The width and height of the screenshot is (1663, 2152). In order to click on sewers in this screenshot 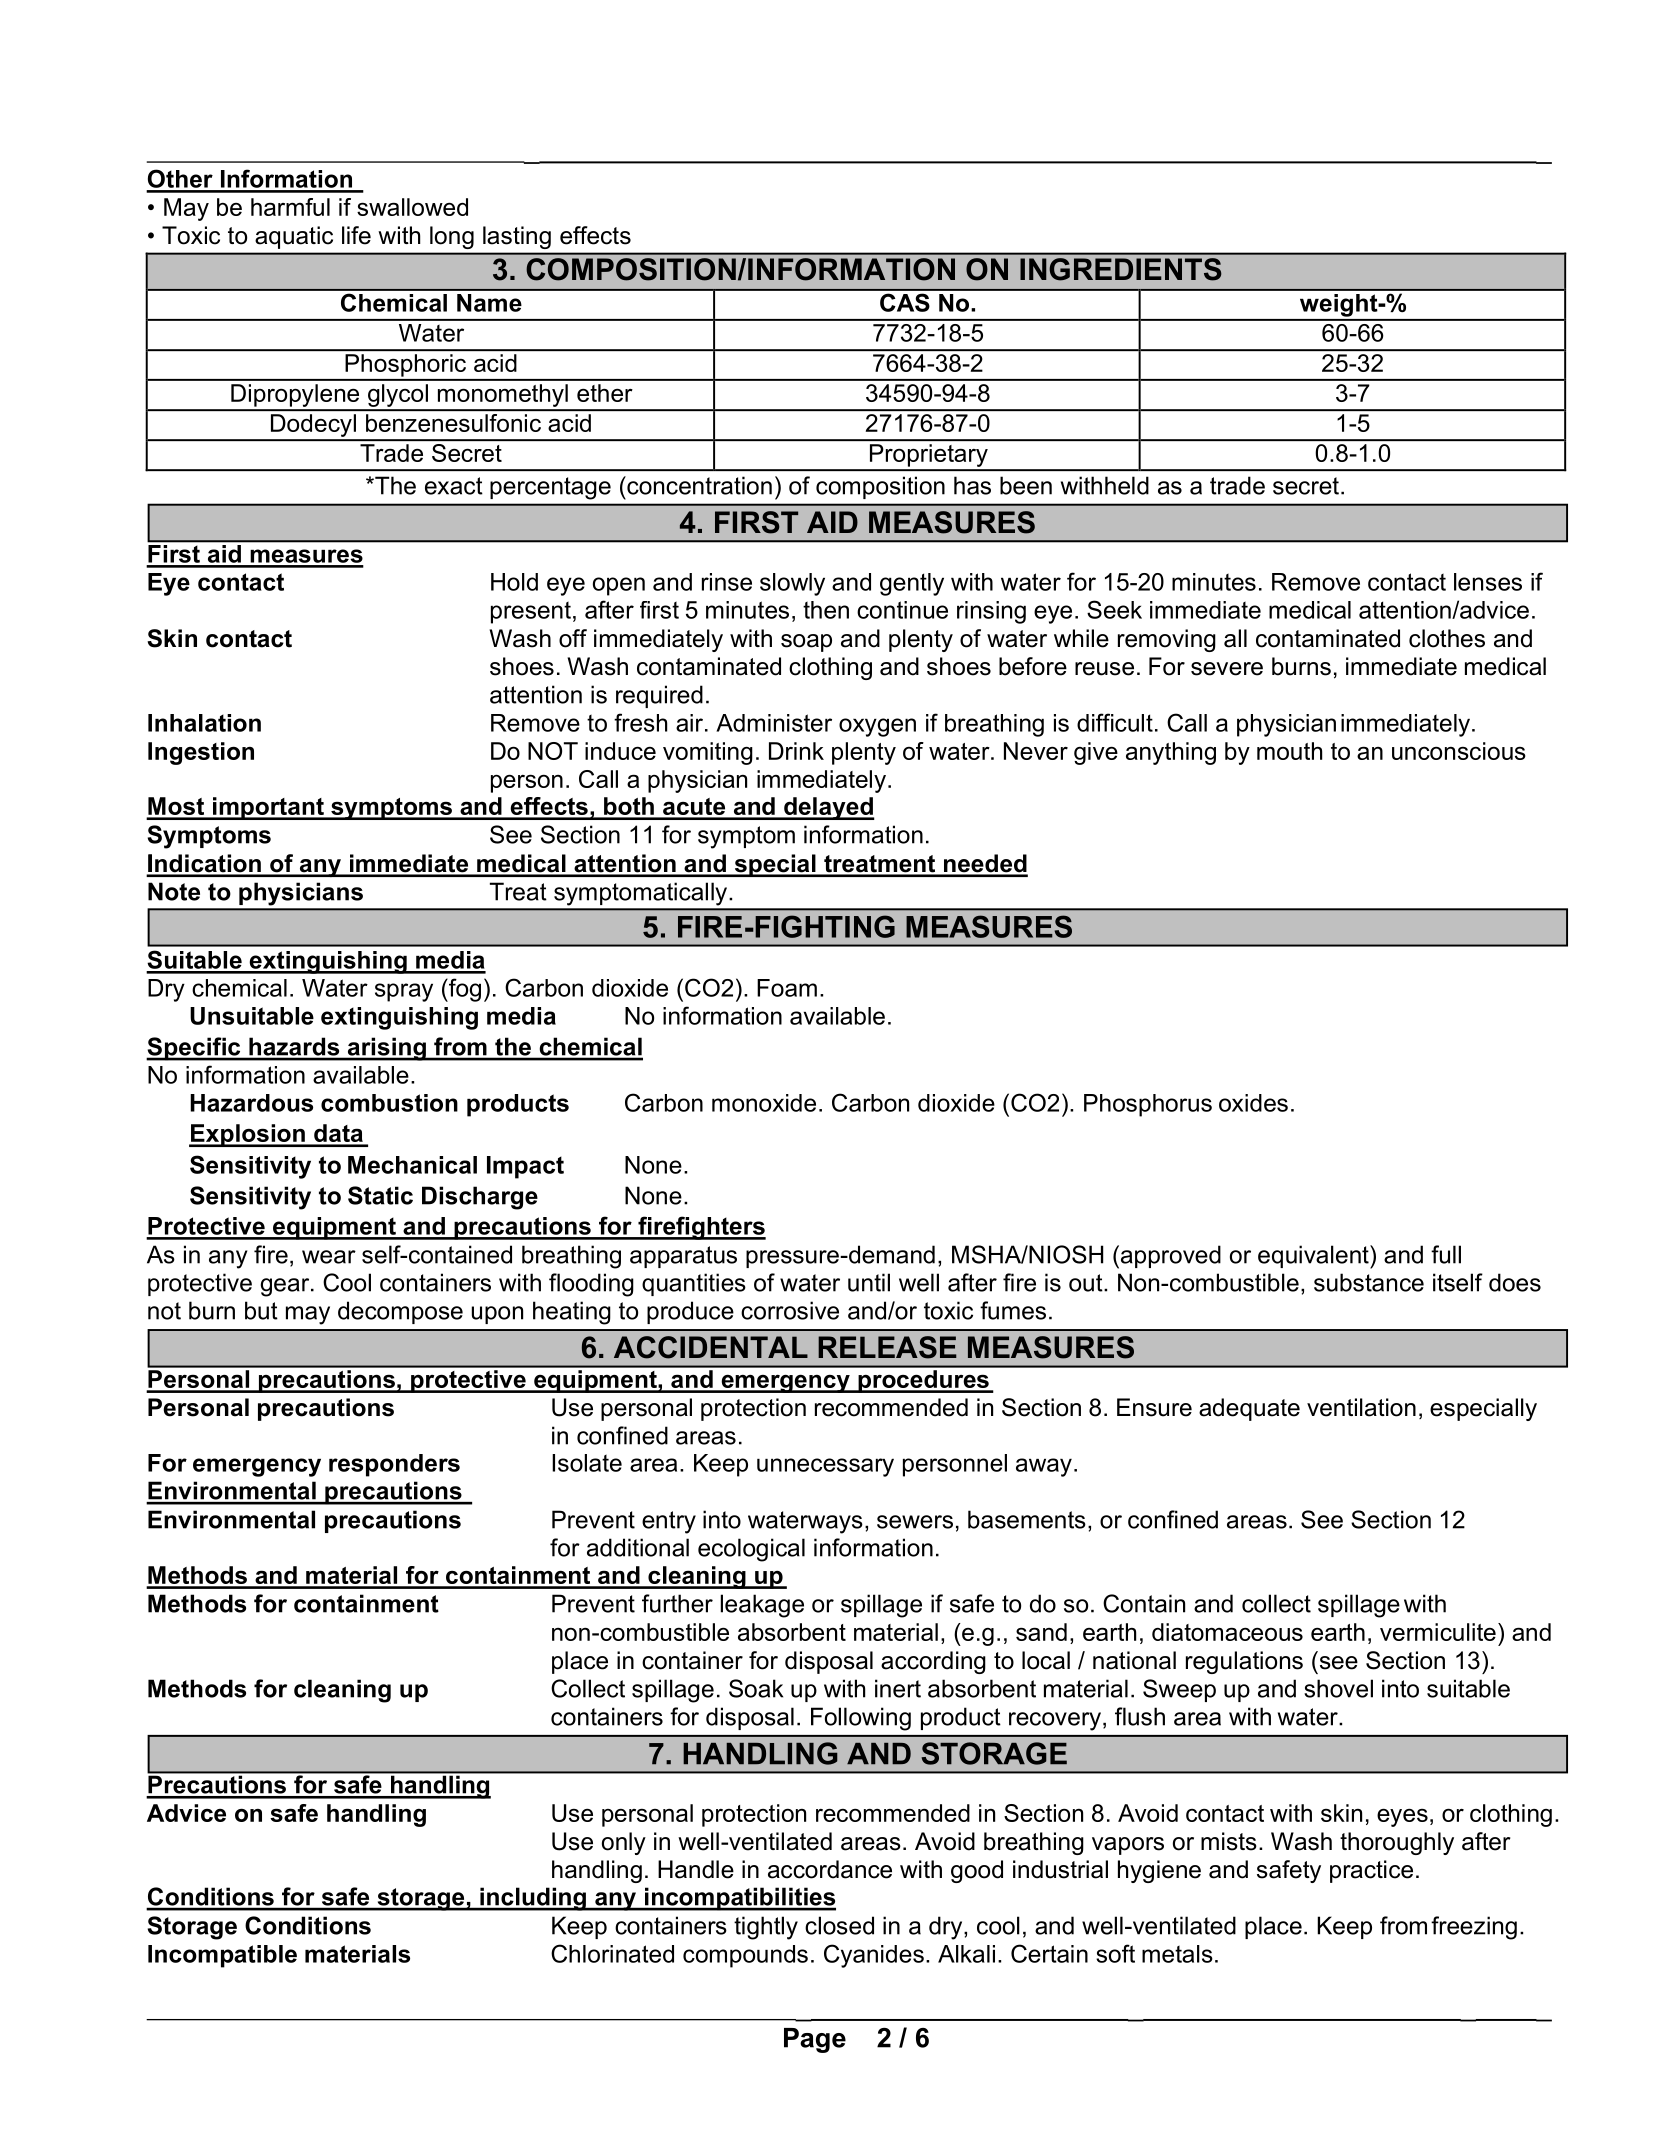, I will do `click(915, 1522)`.
